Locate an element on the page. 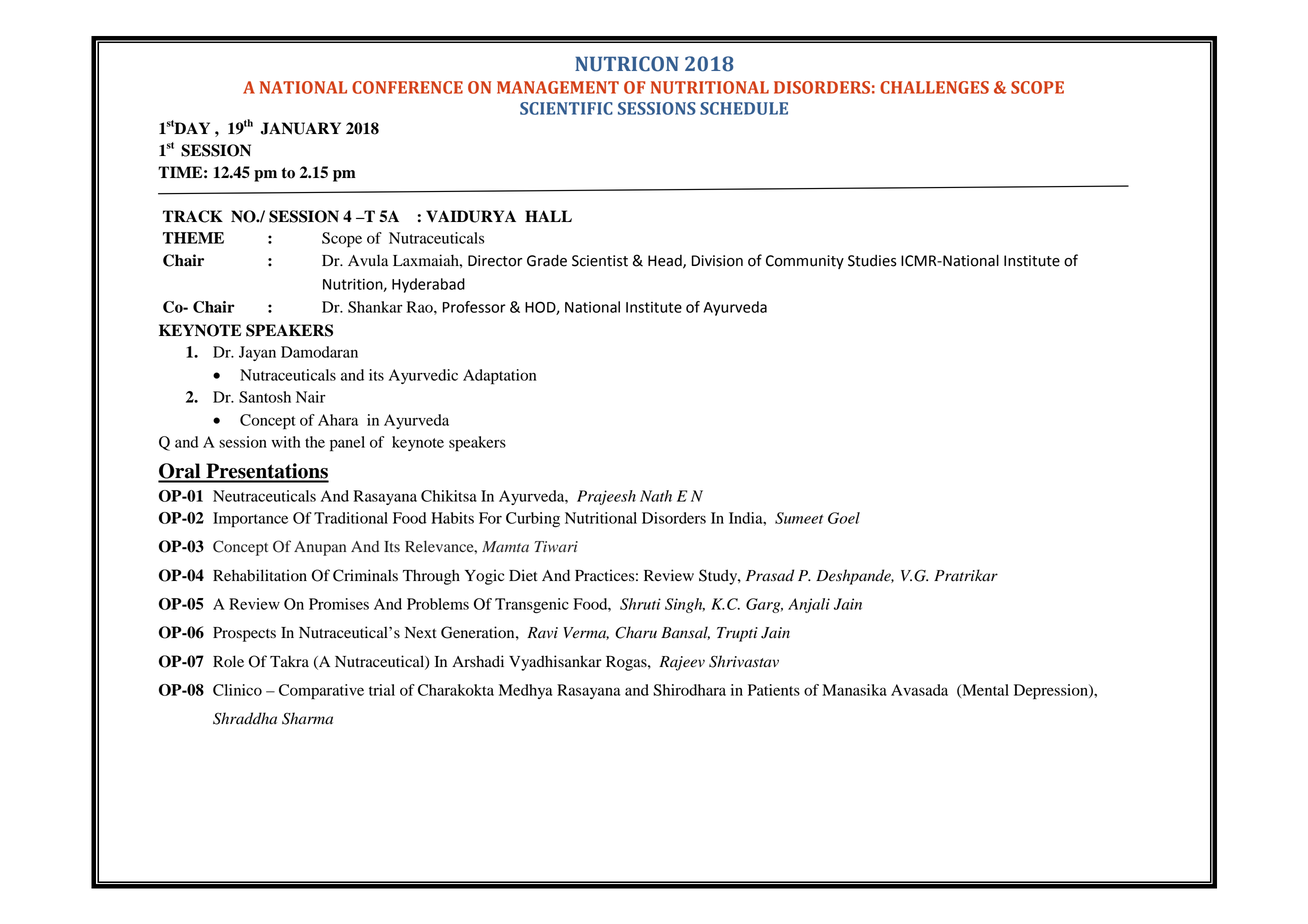 The width and height of the page is (1308, 924). JANUARY is located at coordinates (301, 128).
